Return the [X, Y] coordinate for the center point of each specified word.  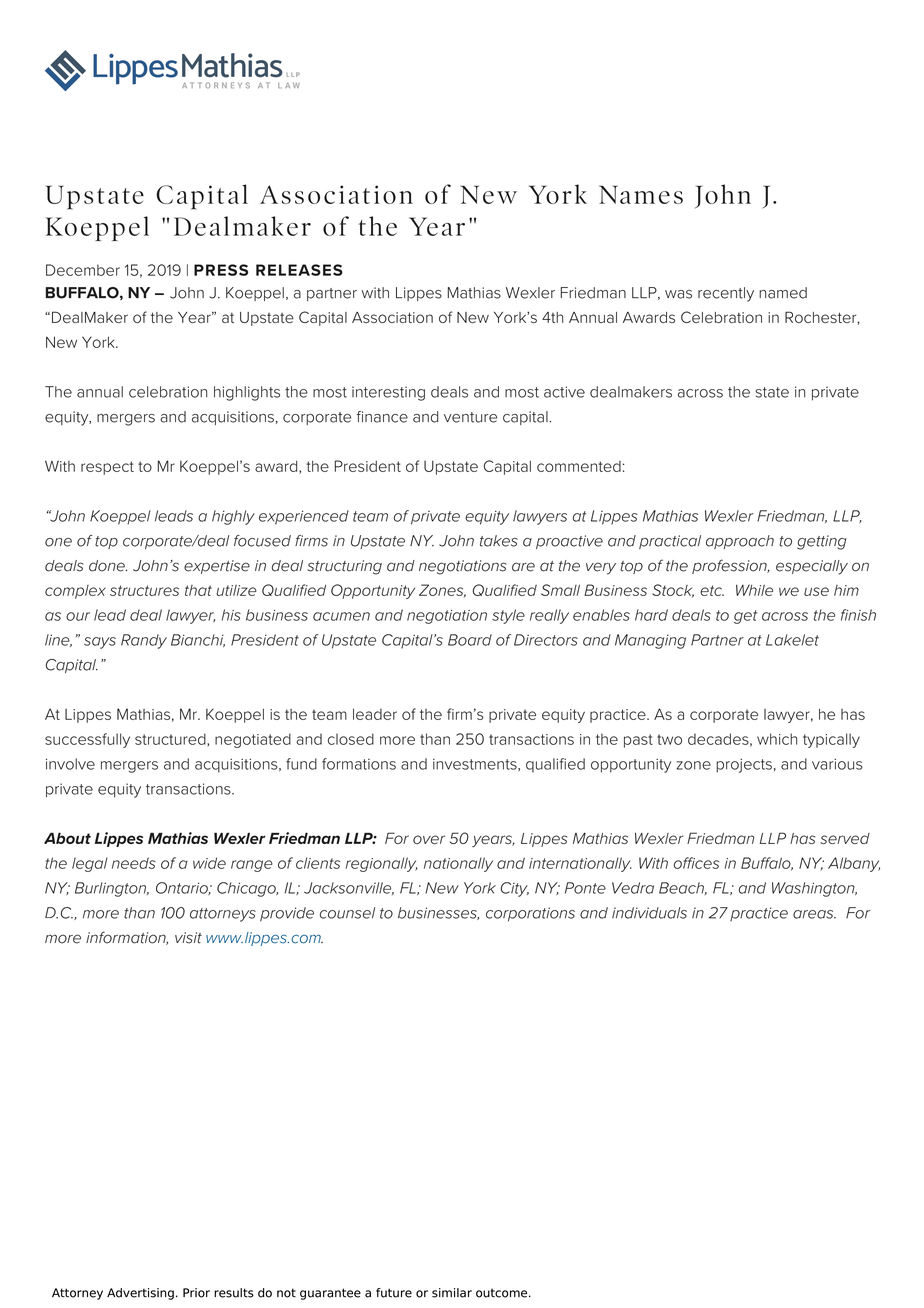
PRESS [221, 270]
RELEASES [299, 270]
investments [476, 765]
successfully [87, 740]
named [783, 293]
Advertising [140, 1294]
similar [452, 1293]
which [777, 739]
